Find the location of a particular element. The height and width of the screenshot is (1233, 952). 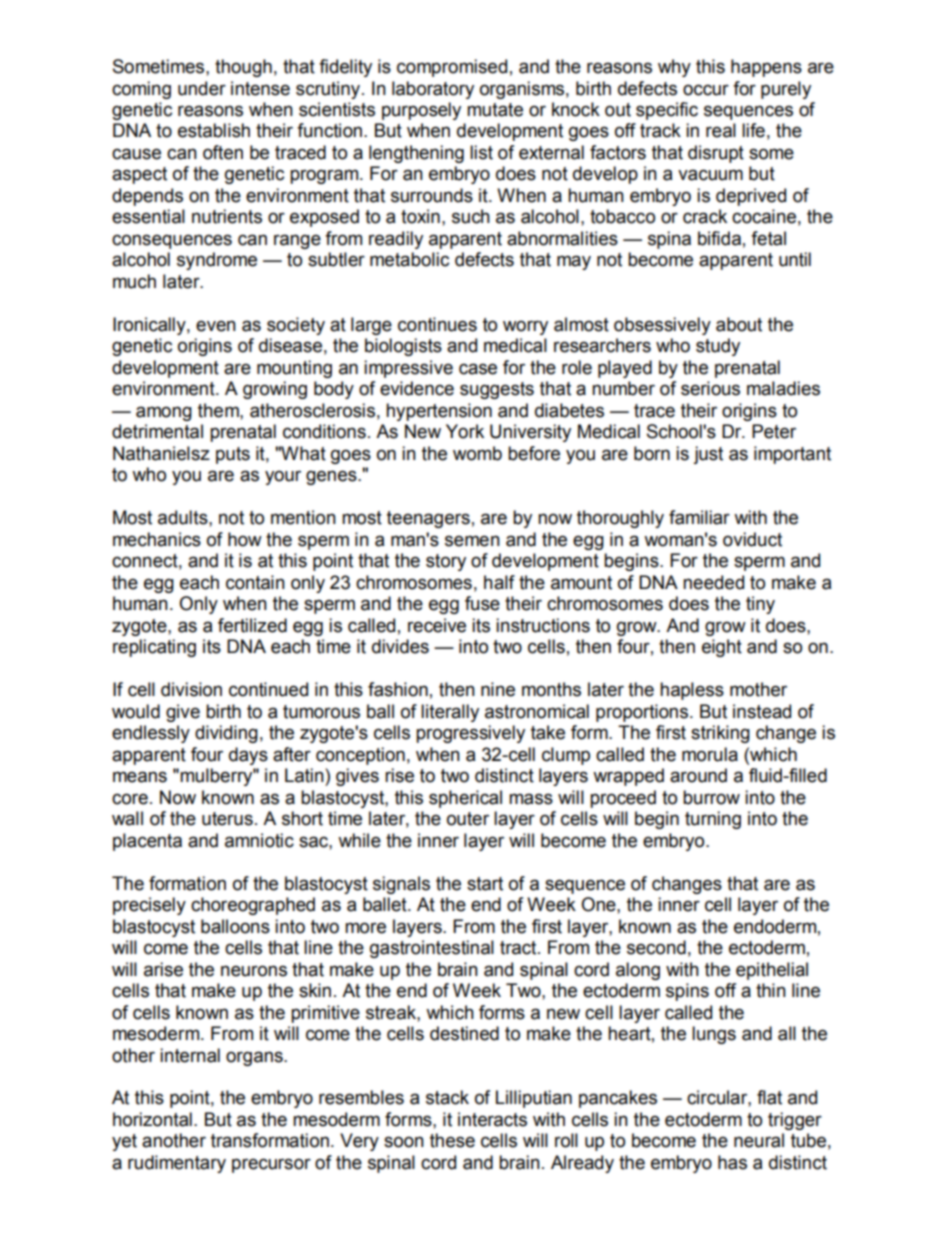

occur is located at coordinates (706, 90).
